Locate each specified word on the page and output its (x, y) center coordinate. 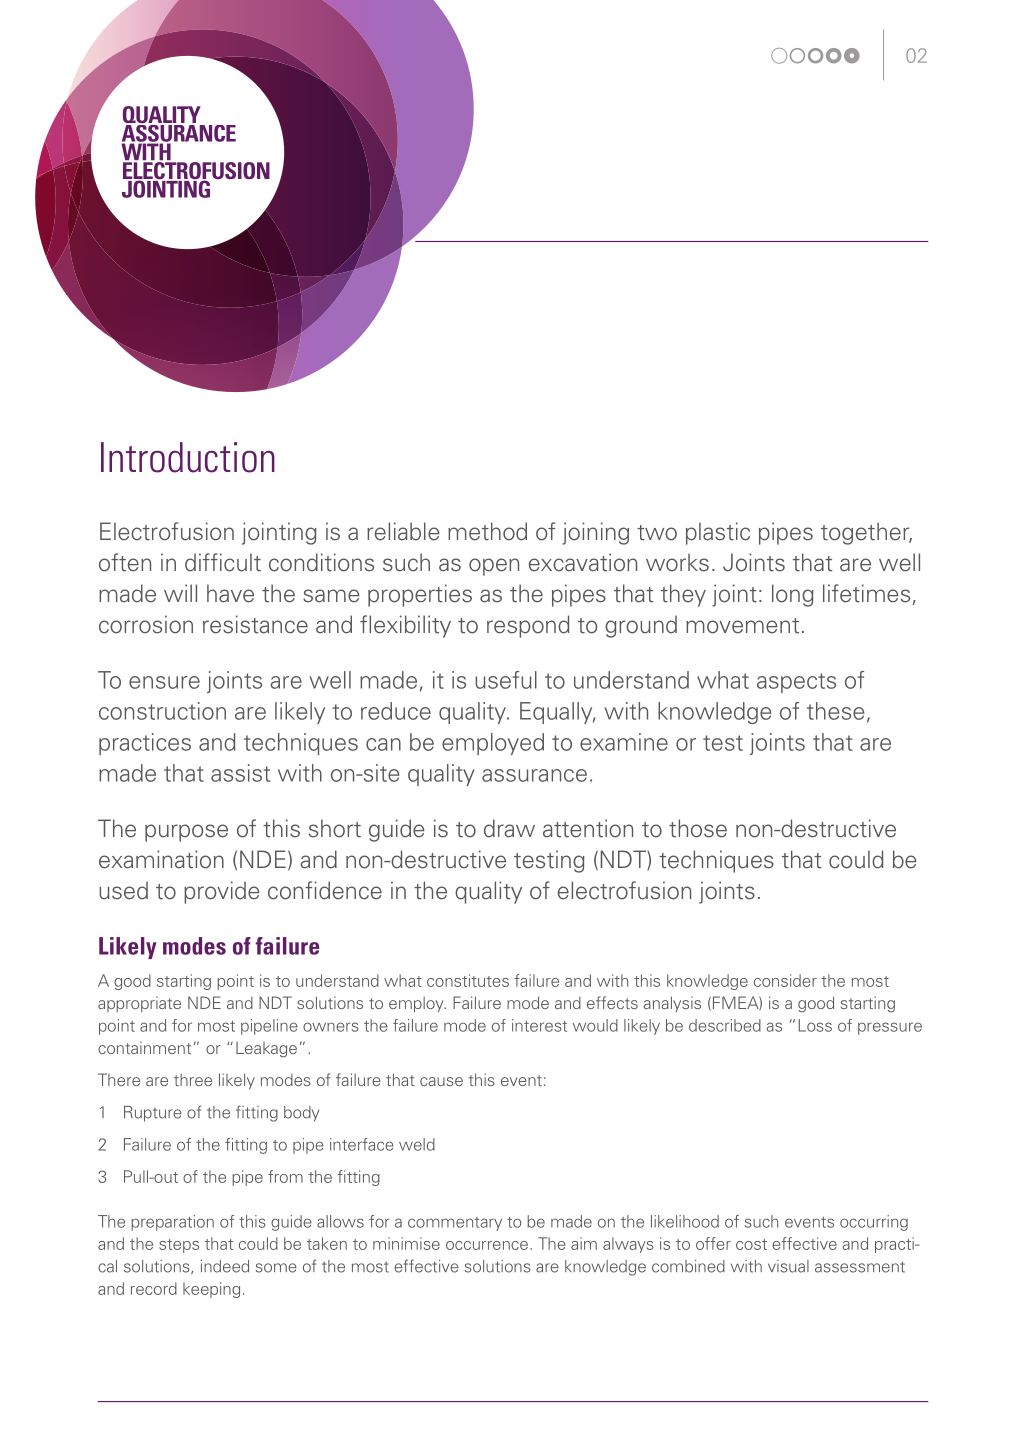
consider (785, 980)
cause (441, 1081)
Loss (815, 1025)
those (698, 828)
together (866, 533)
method (487, 531)
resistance (255, 624)
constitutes (468, 980)
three (193, 1080)
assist (240, 773)
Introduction (188, 457)
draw (509, 828)
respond (528, 626)
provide (222, 892)
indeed (225, 1266)
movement (742, 626)
